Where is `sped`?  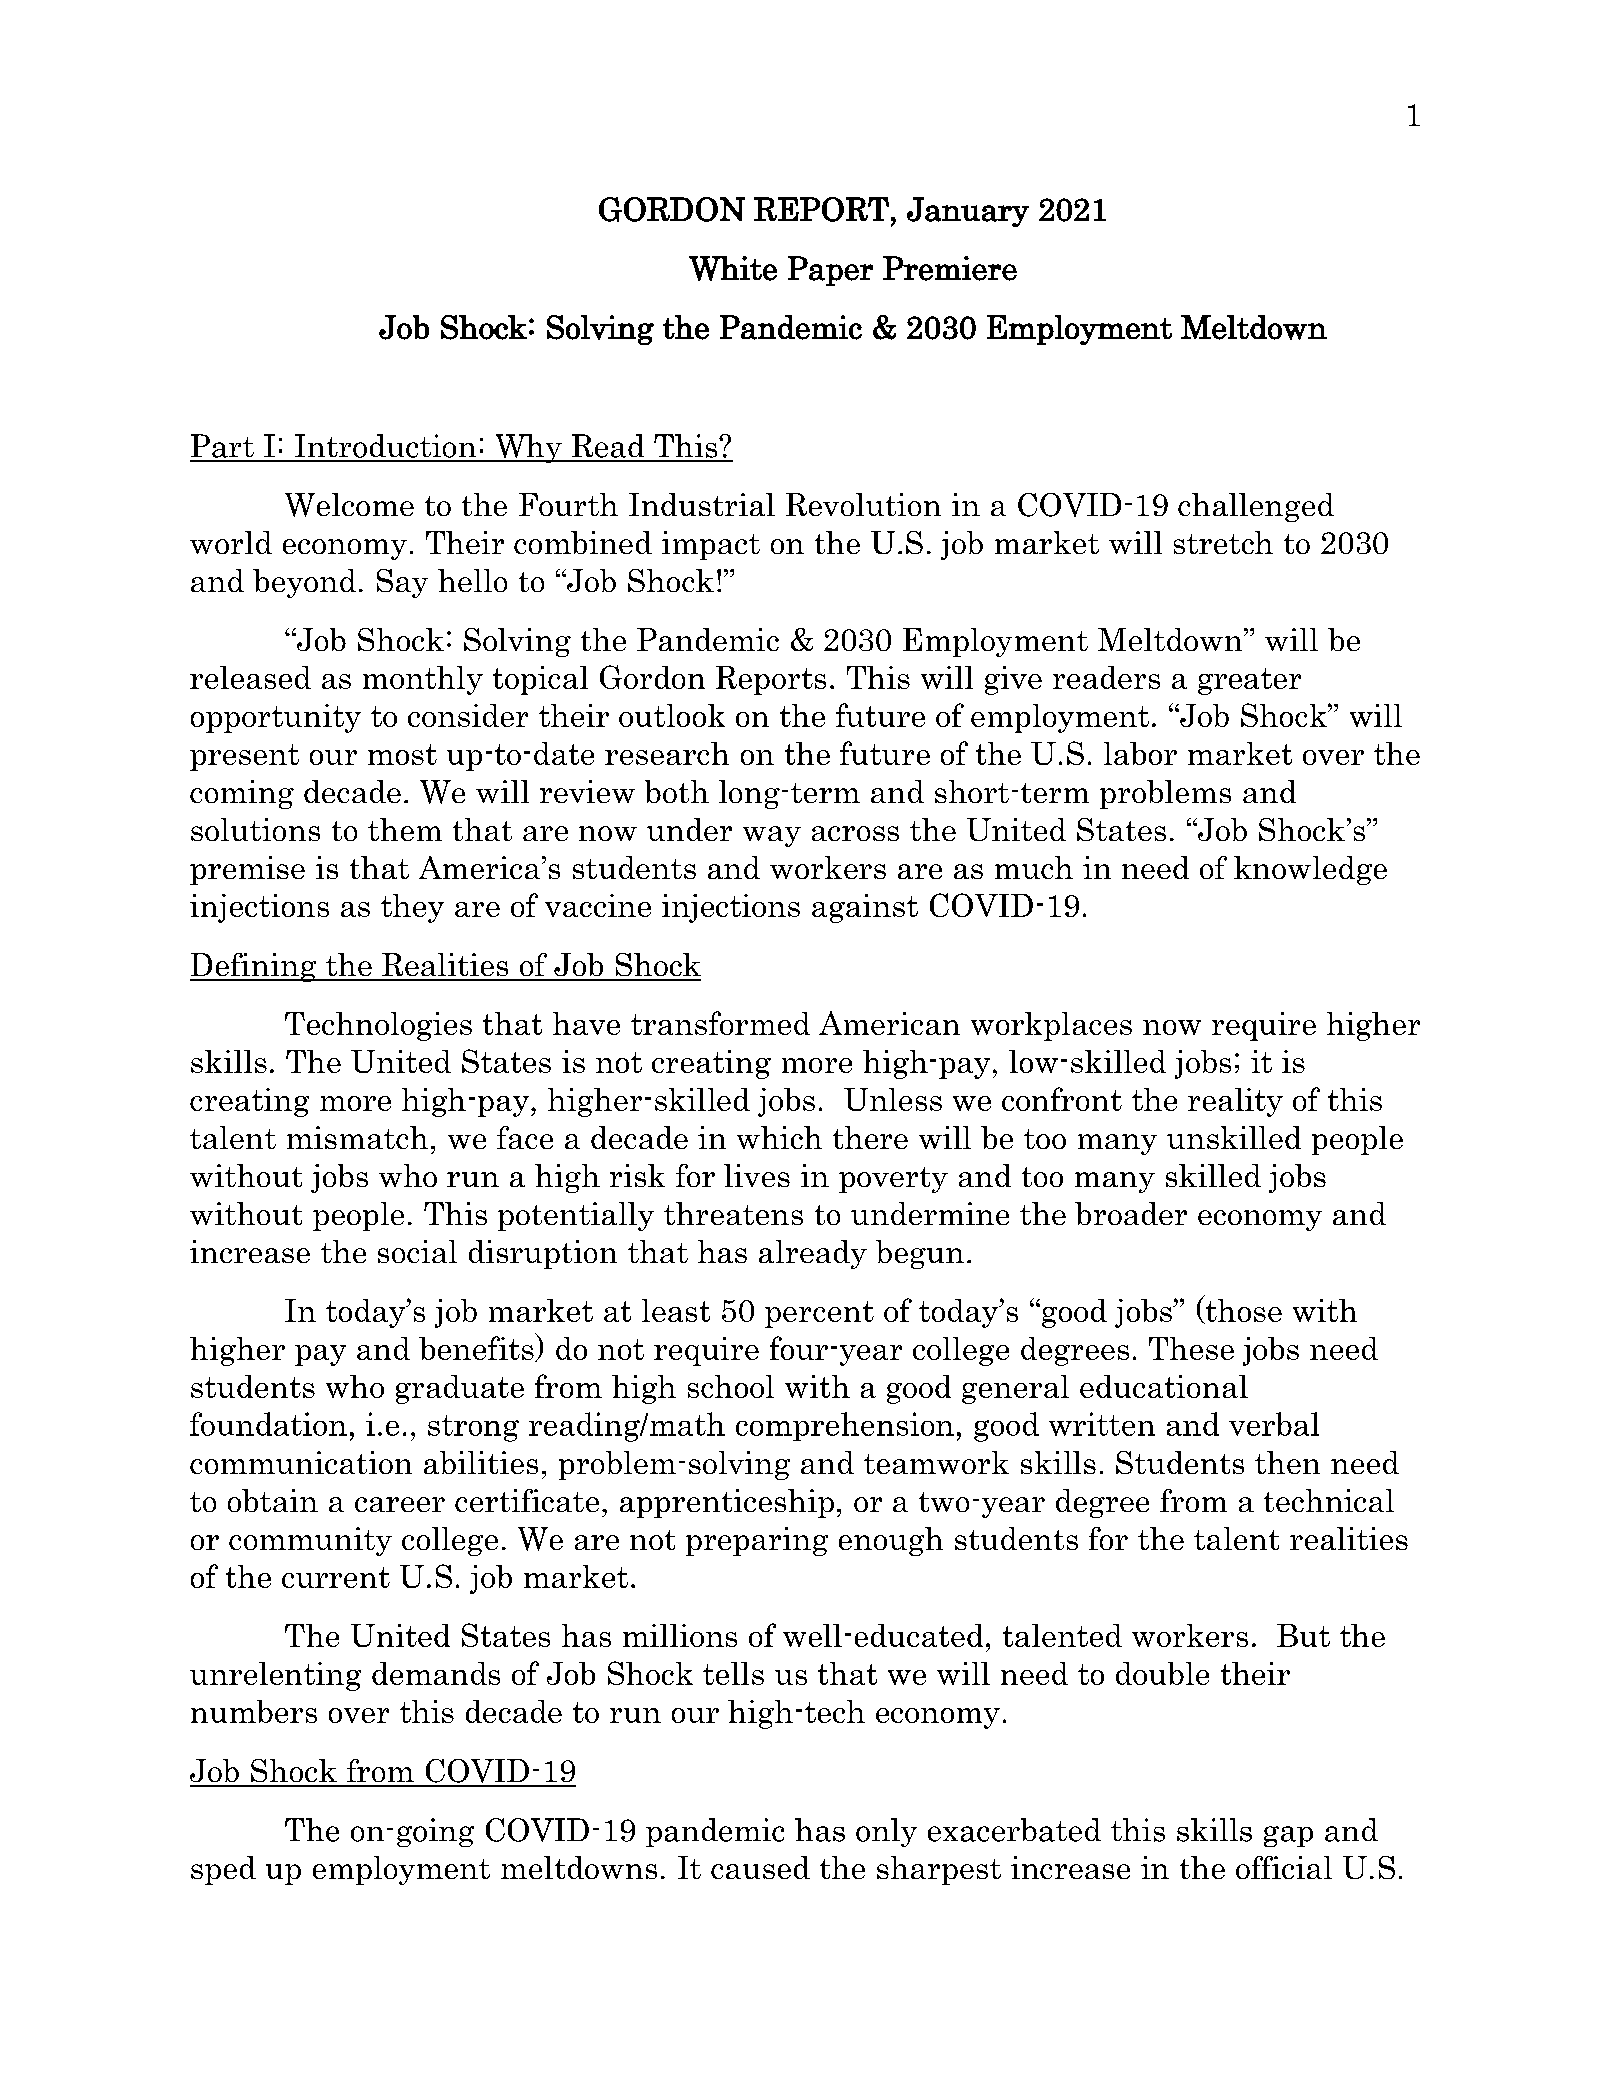
sped is located at coordinates (223, 1870).
